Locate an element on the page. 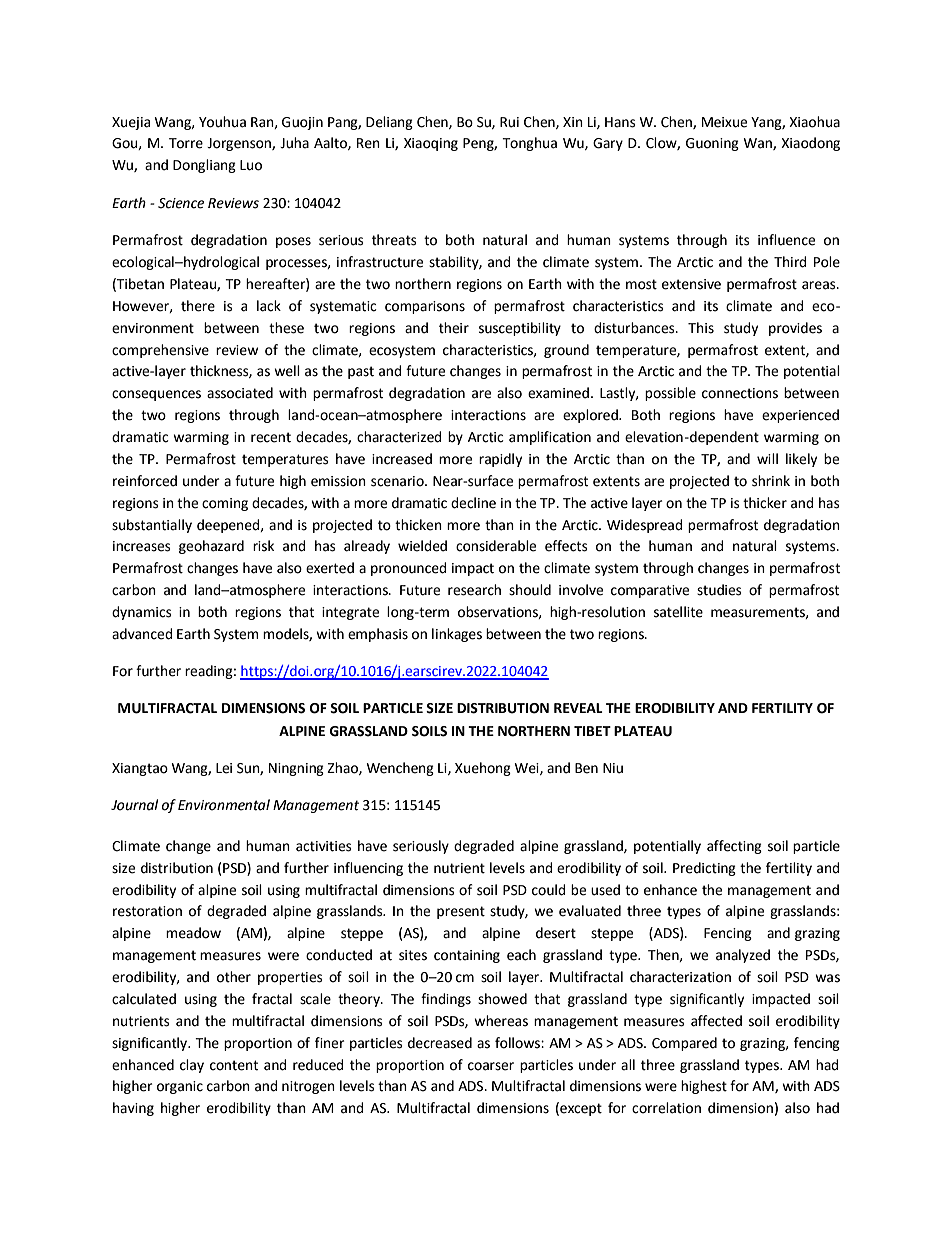 The height and width of the image is (1233, 952). their is located at coordinates (454, 328).
